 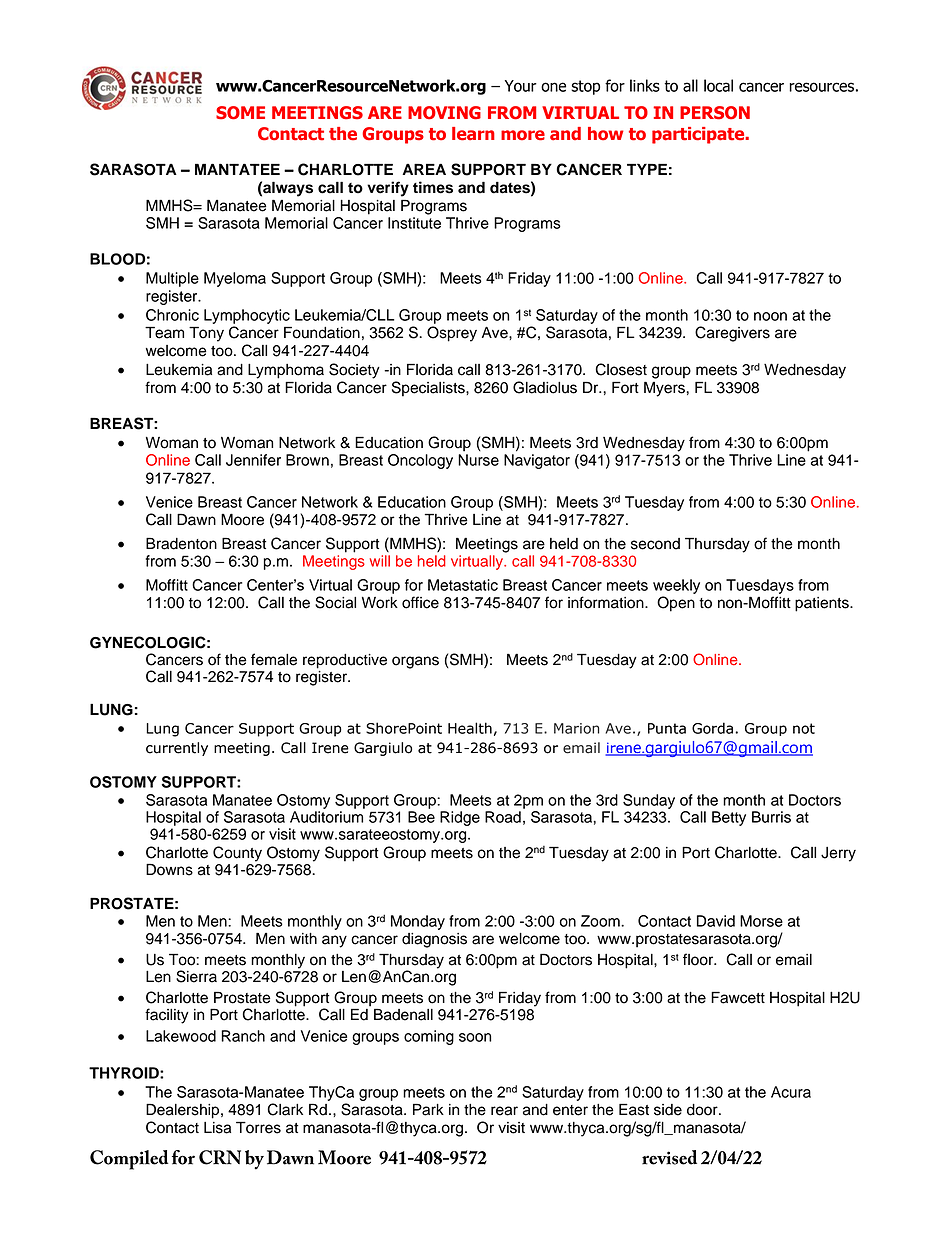 What do you see at coordinates (473, 134) in the screenshot?
I see `learn` at bounding box center [473, 134].
